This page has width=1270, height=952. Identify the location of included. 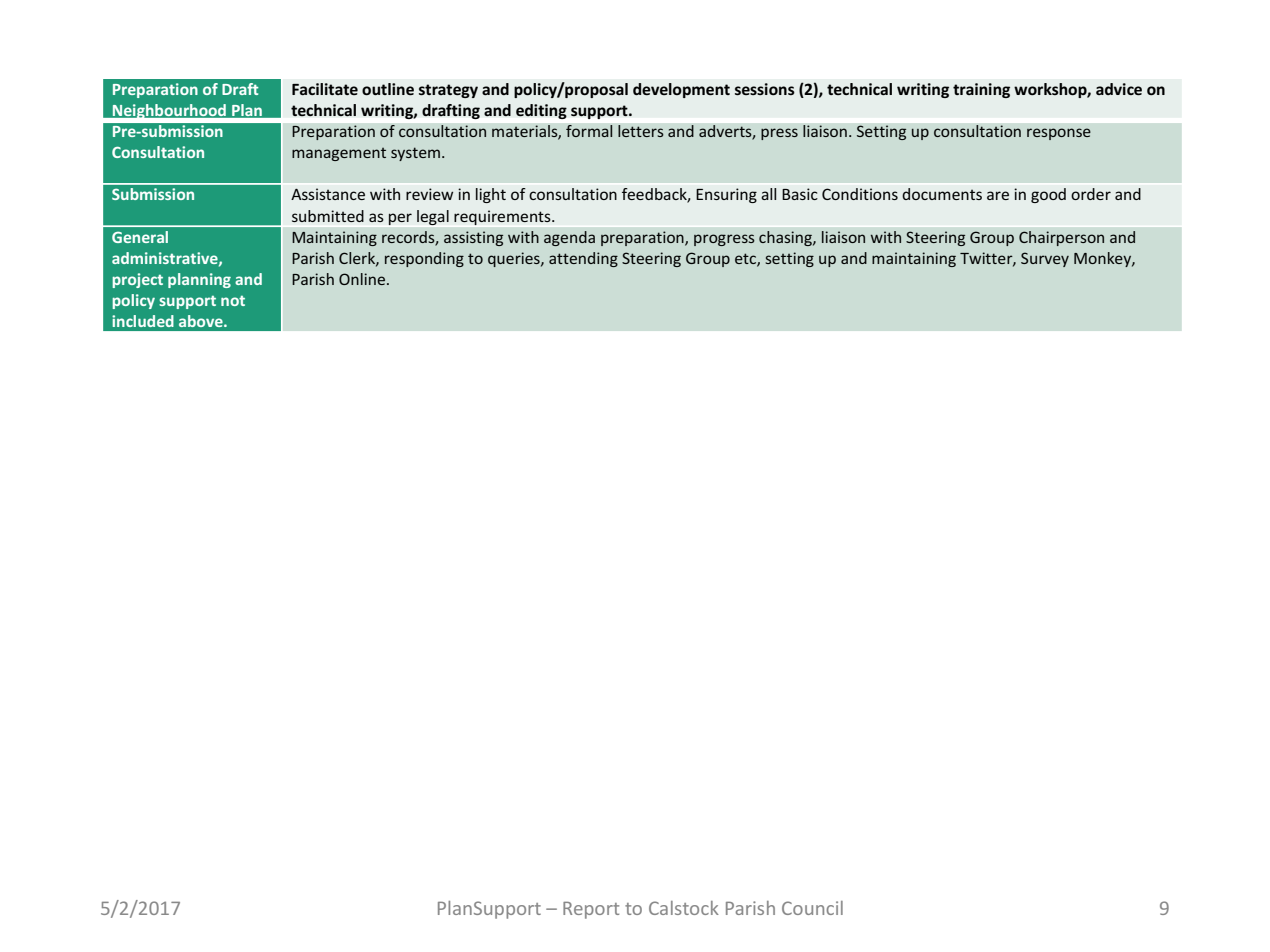
(143, 321).
